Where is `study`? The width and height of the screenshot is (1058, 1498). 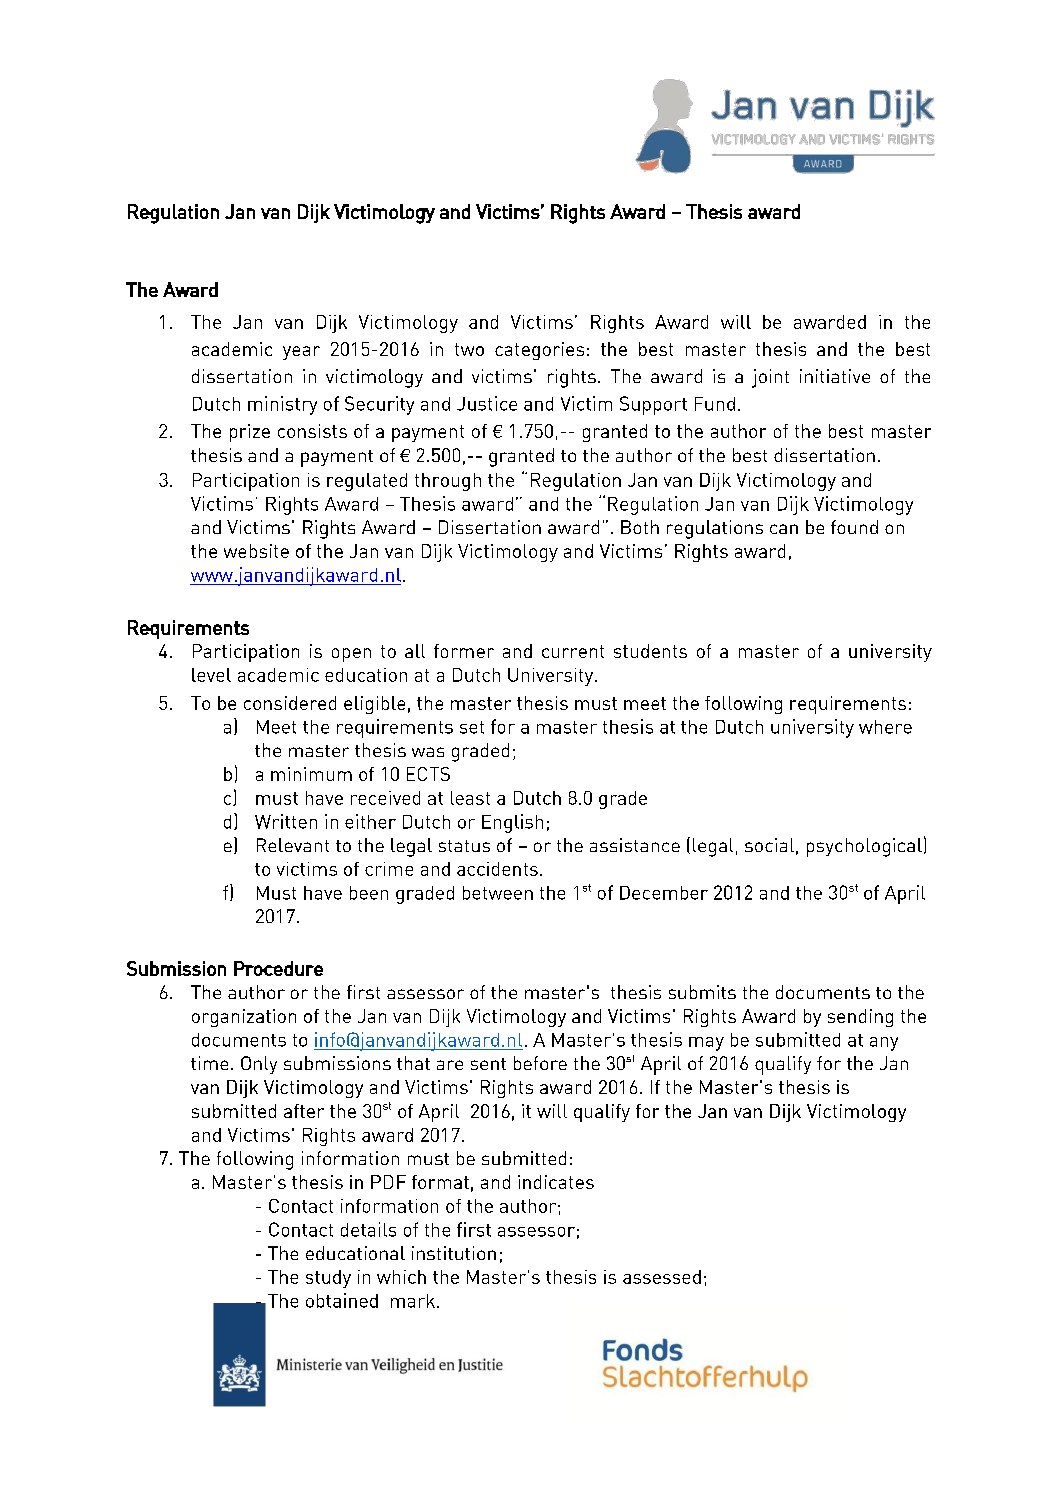 study is located at coordinates (328, 1279).
